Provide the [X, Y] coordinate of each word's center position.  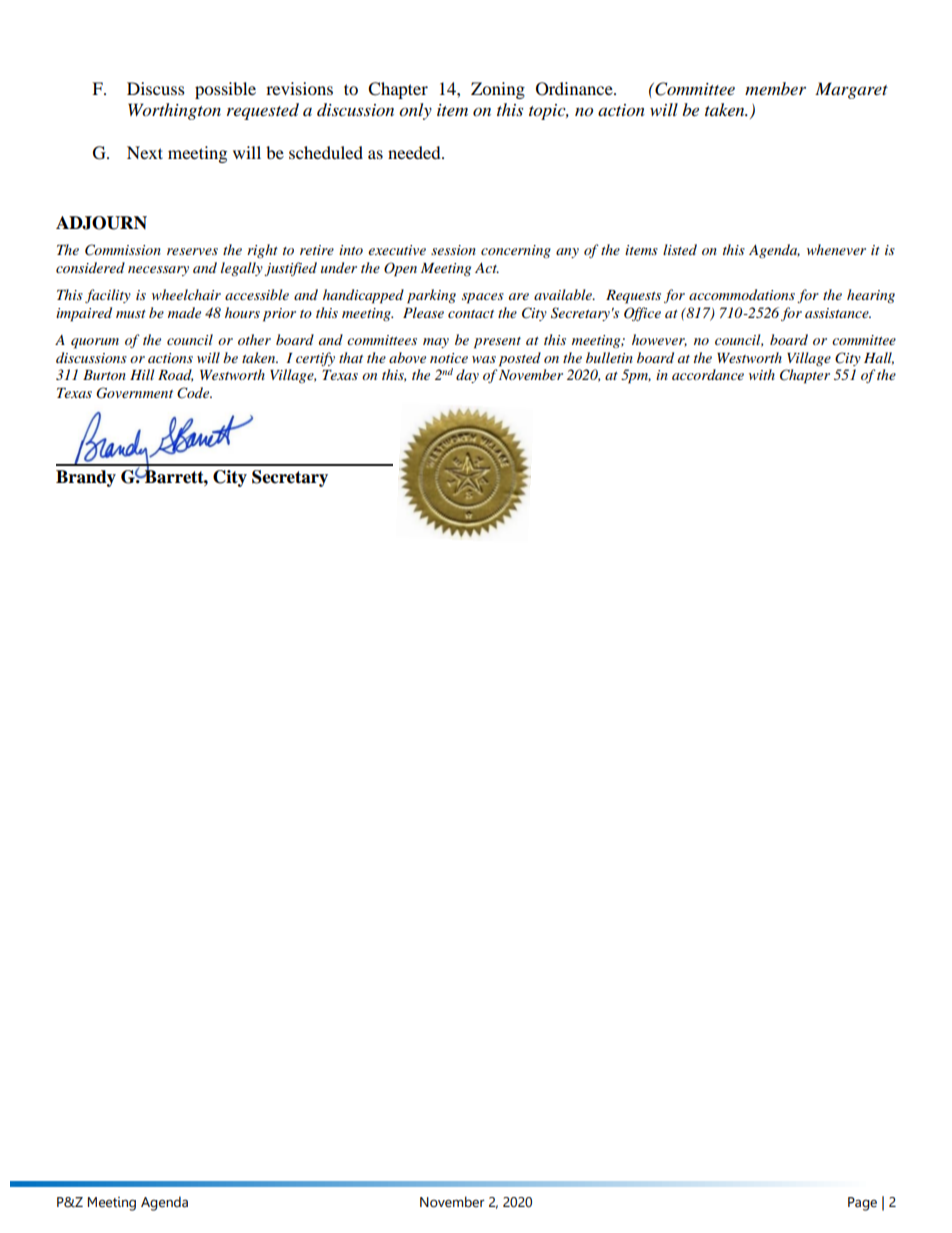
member [775, 88]
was [484, 359]
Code [194, 393]
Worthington [174, 111]
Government [134, 393]
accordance [708, 374]
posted [520, 359]
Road [175, 375]
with [762, 374]
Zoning [498, 90]
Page [862, 1204]
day [467, 376]
